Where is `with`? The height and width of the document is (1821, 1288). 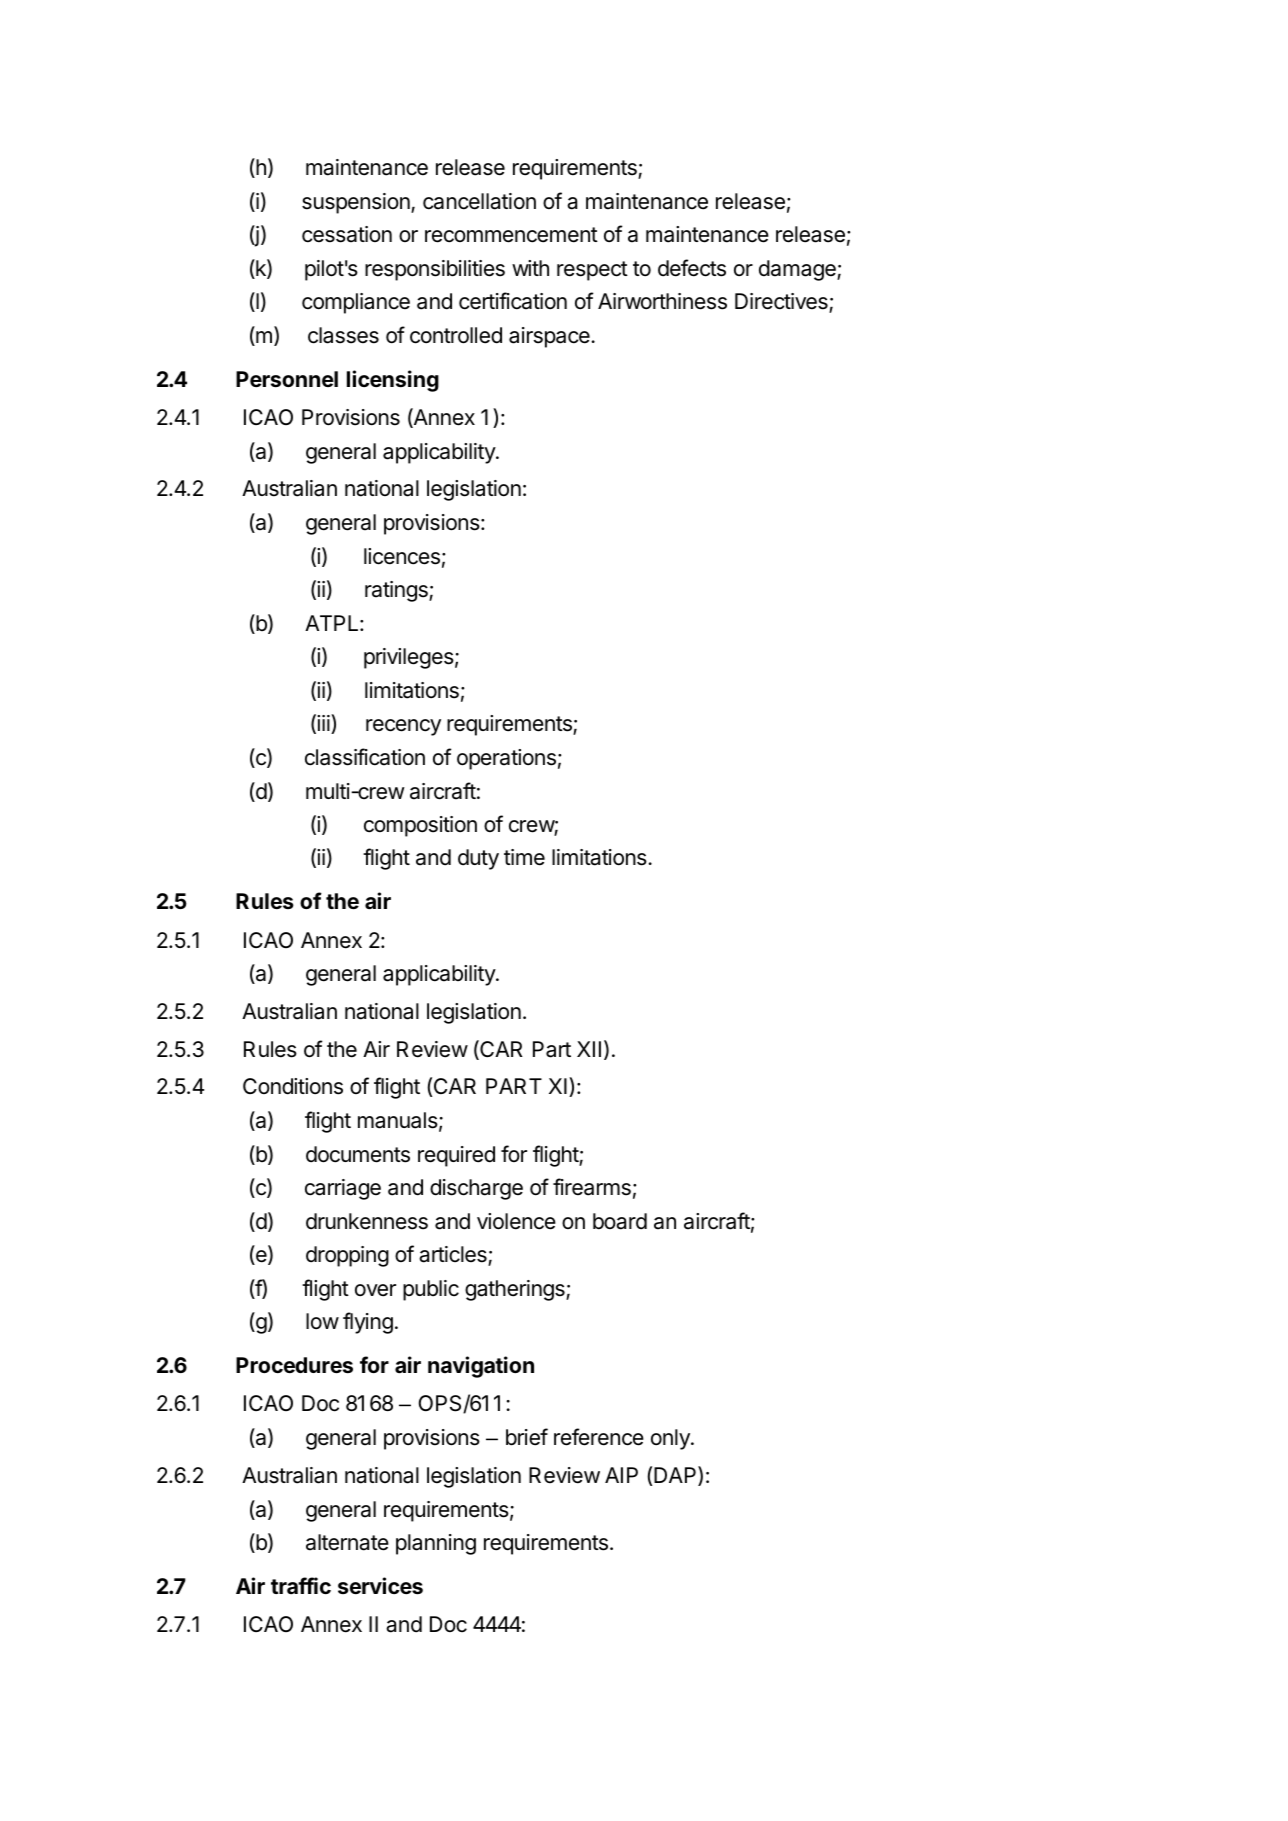 with is located at coordinates (530, 268).
